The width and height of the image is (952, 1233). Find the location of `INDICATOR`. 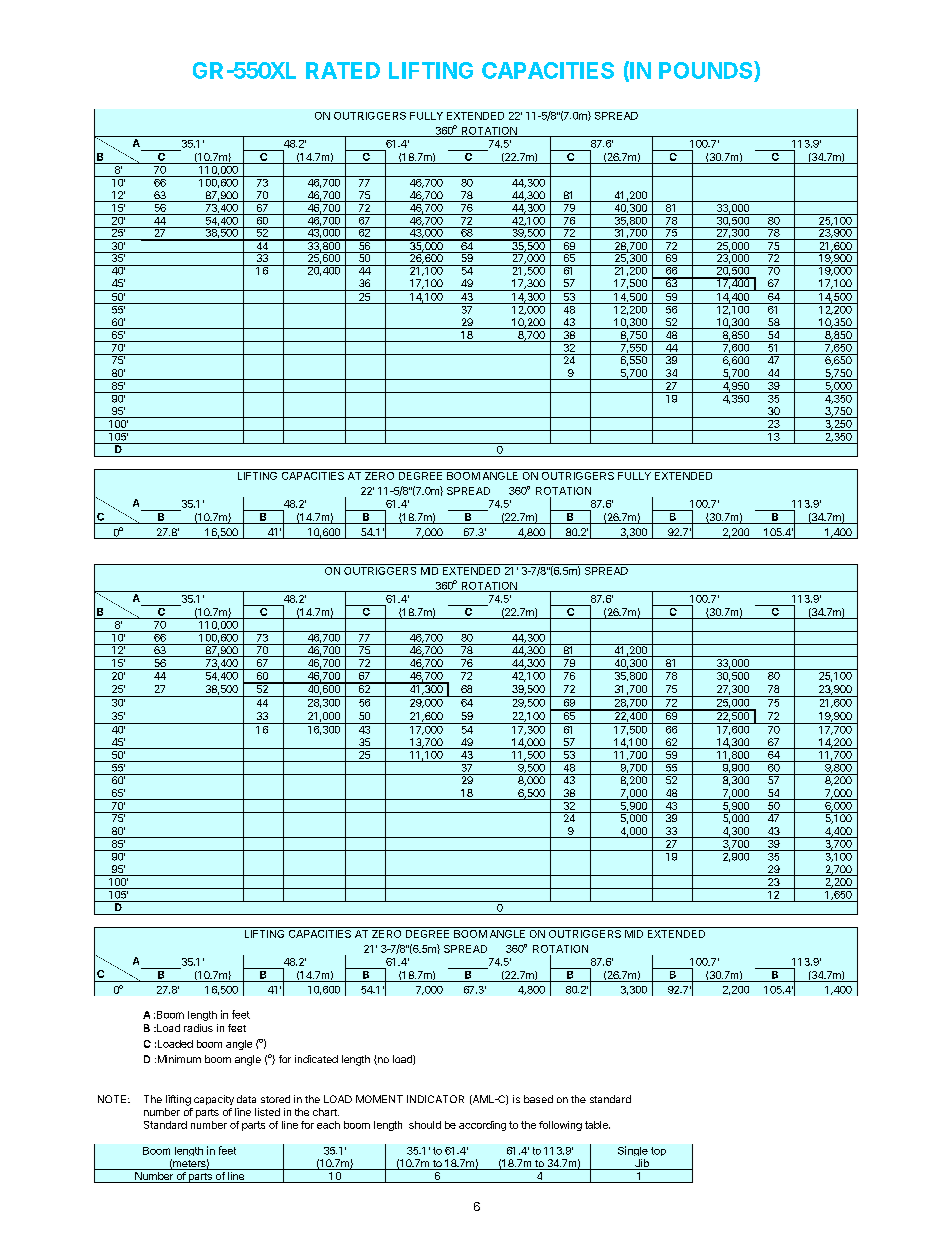

INDICATOR is located at coordinates (435, 1099).
